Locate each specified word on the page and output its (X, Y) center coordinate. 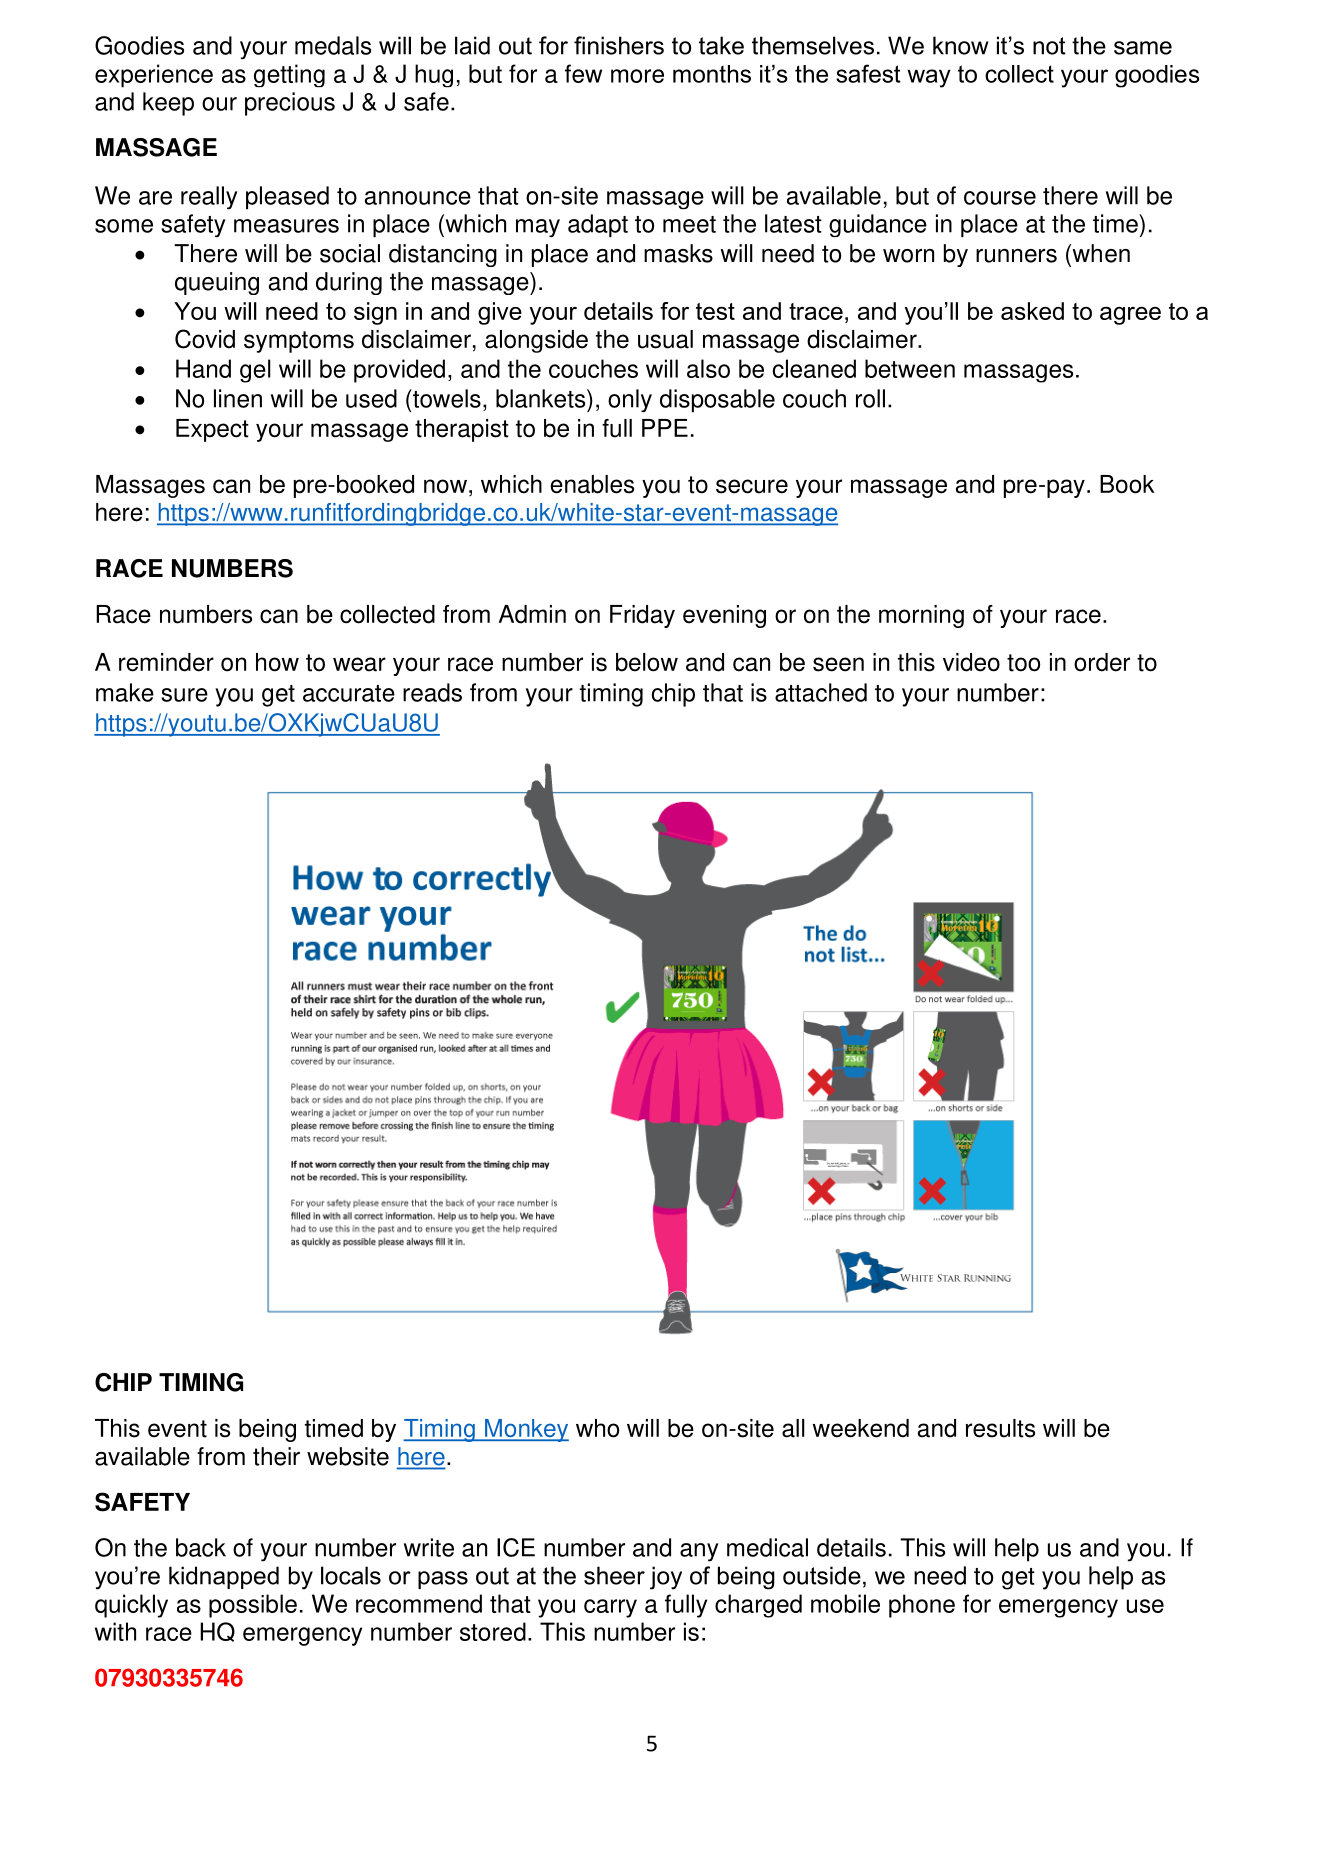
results (1000, 1428)
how (277, 662)
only (630, 400)
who (597, 1428)
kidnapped (224, 1577)
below (647, 662)
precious (290, 104)
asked (1032, 311)
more (637, 76)
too (1023, 663)
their (276, 1456)
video (971, 662)
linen (238, 398)
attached (821, 692)
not (1049, 46)
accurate (349, 693)
